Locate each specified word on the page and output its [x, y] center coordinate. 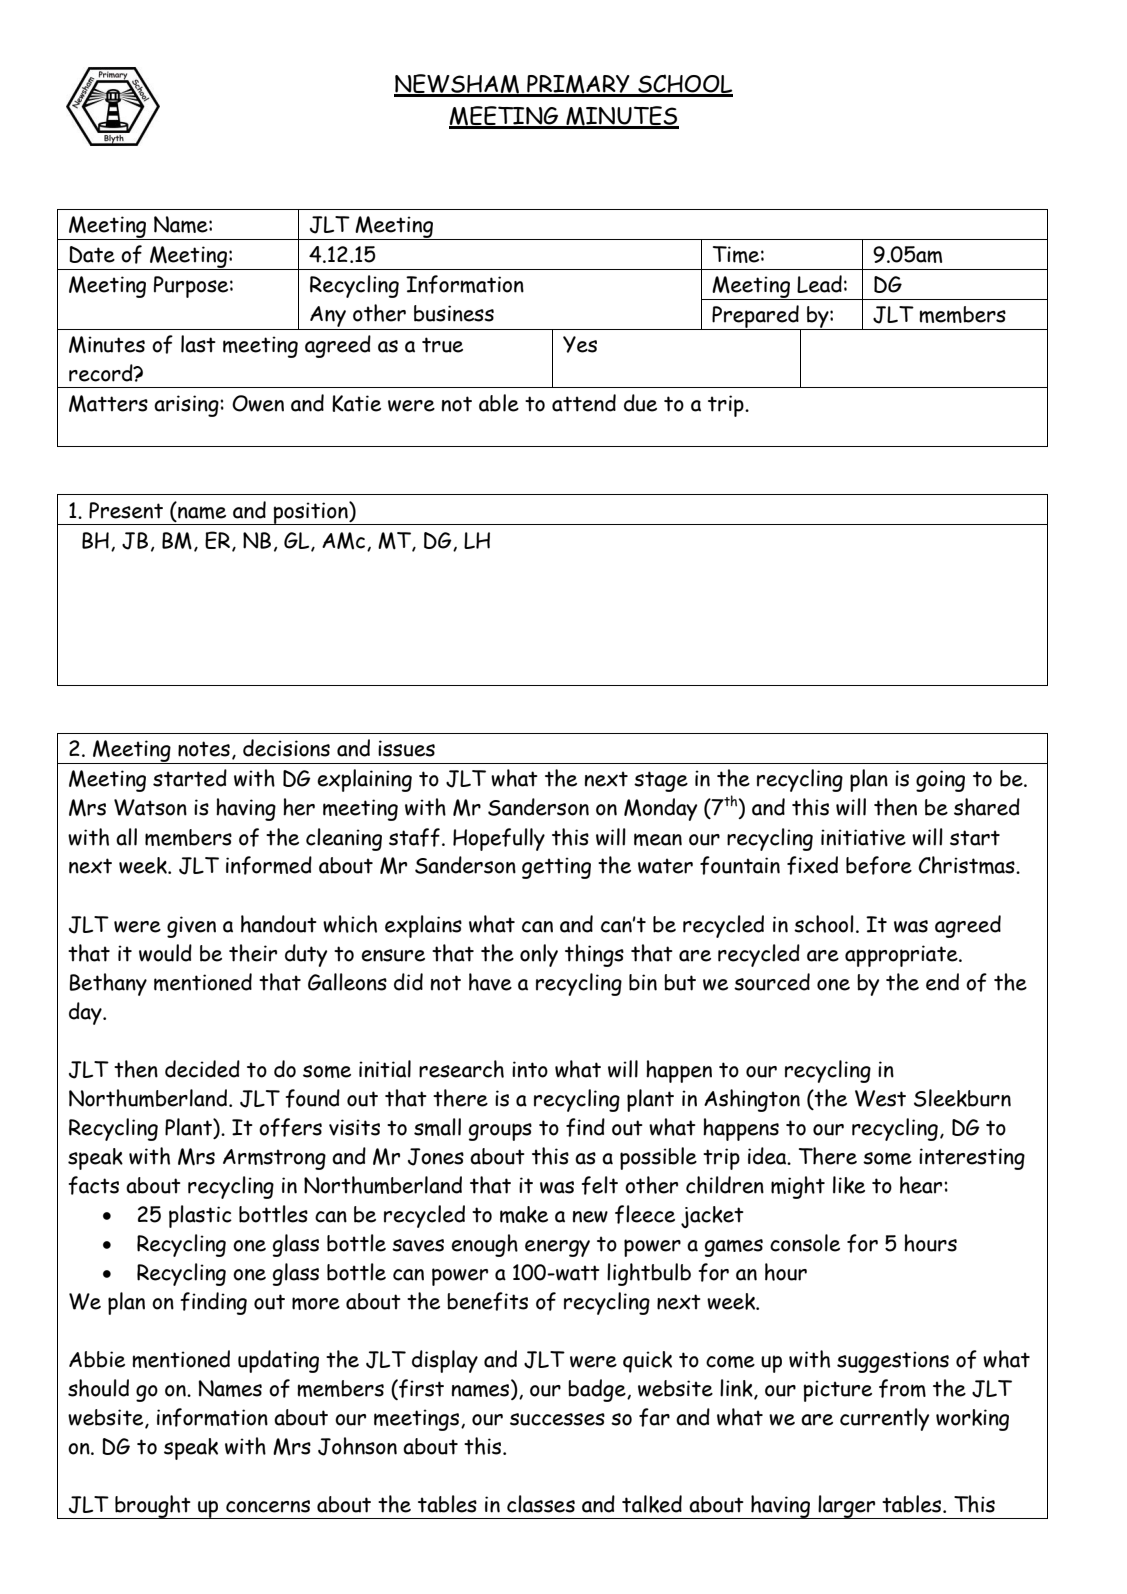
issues [406, 748]
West [880, 1098]
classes [541, 1504]
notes [204, 749]
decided [202, 1069]
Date [92, 254]
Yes [580, 344]
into [530, 1069]
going [940, 781]
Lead [819, 284]
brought [153, 1507]
